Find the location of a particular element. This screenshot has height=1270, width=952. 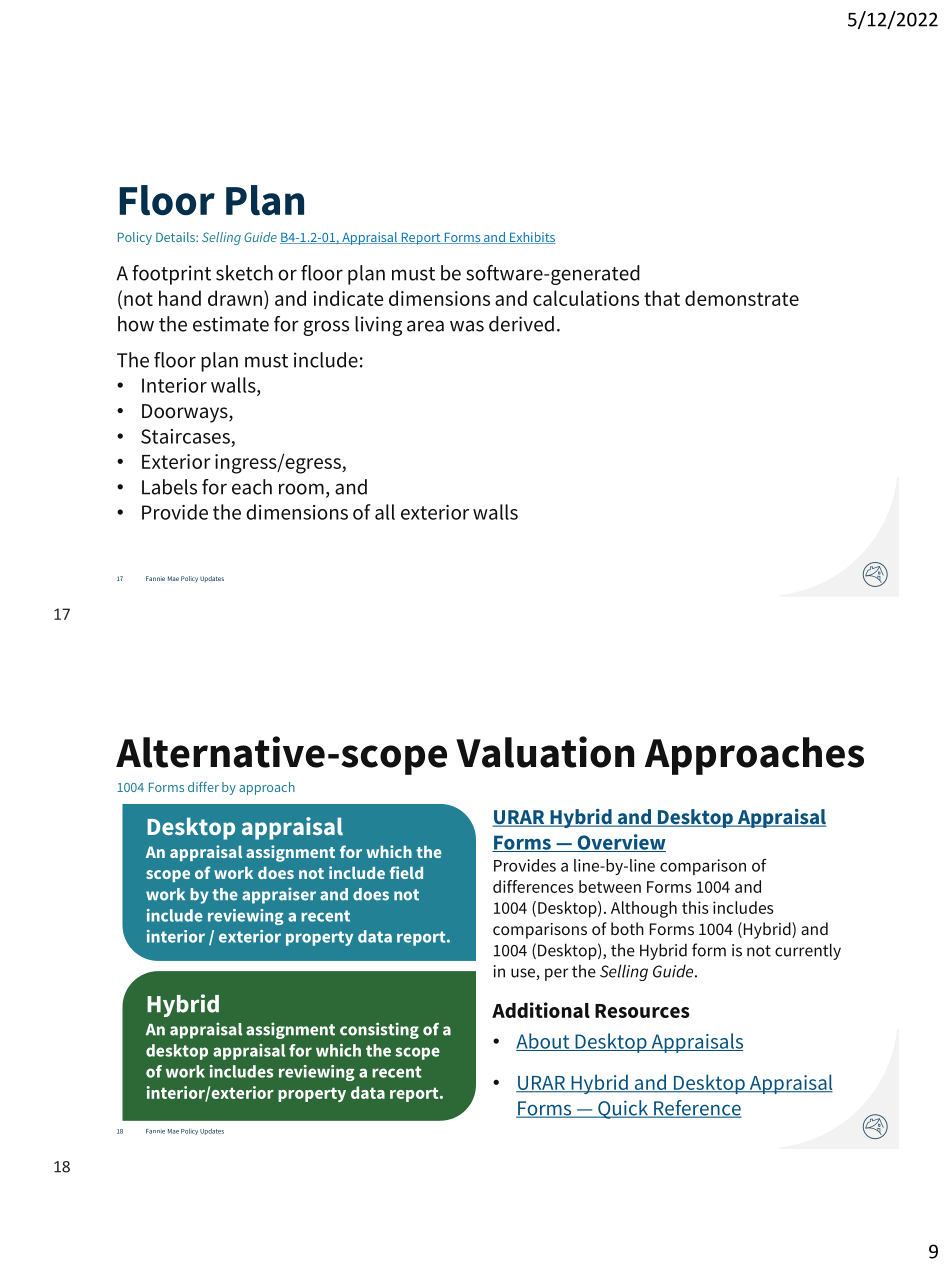

About is located at coordinates (544, 1042).
